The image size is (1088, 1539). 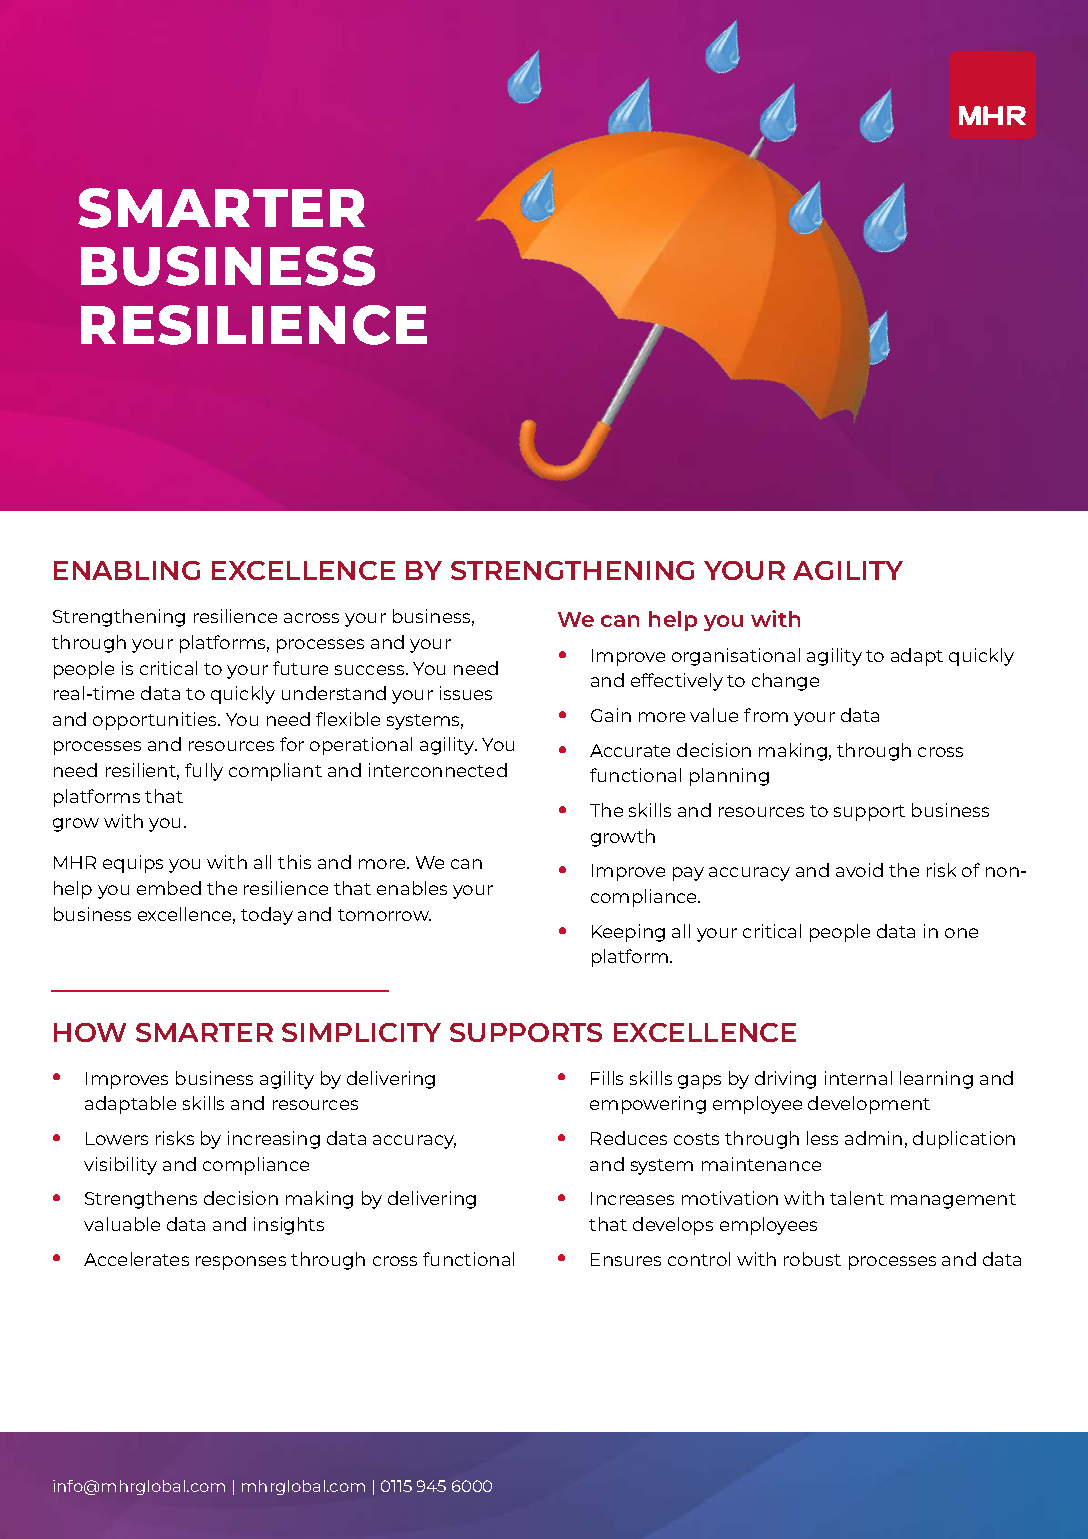 What do you see at coordinates (812, 1259) in the screenshot?
I see `robust` at bounding box center [812, 1259].
